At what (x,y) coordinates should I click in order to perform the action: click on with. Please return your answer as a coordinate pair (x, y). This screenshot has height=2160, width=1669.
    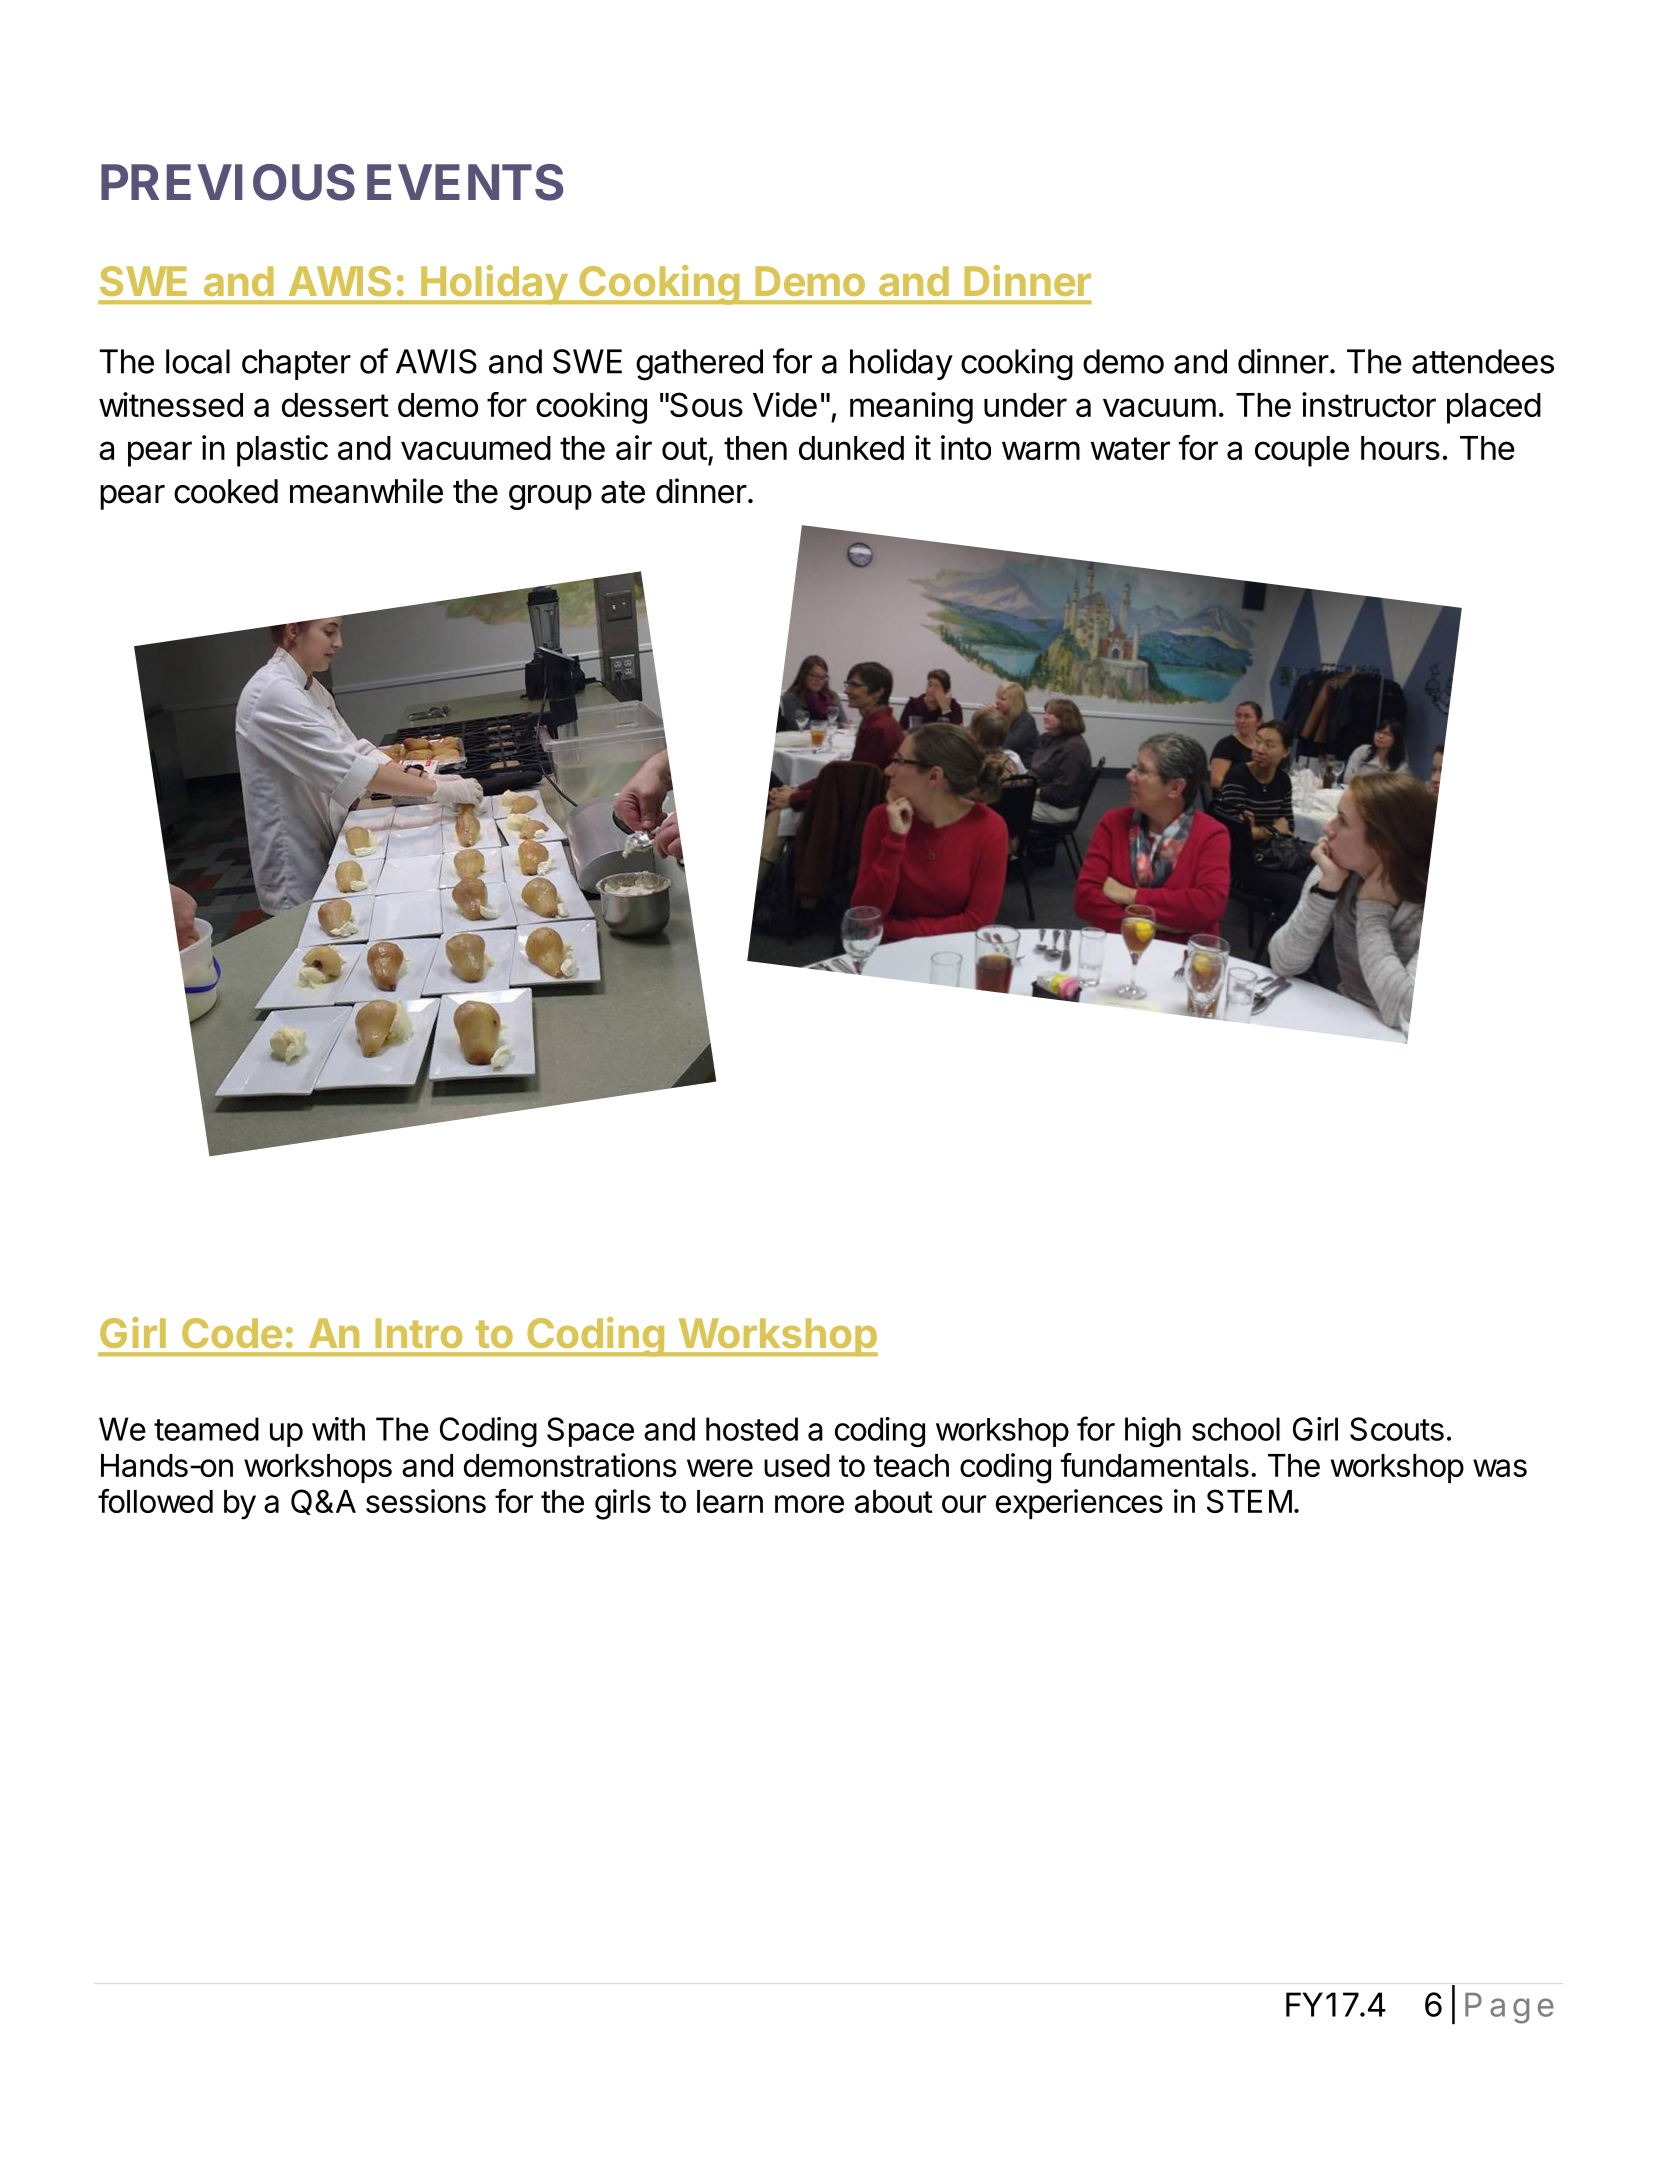
    Looking at the image, I should click on (338, 1429).
